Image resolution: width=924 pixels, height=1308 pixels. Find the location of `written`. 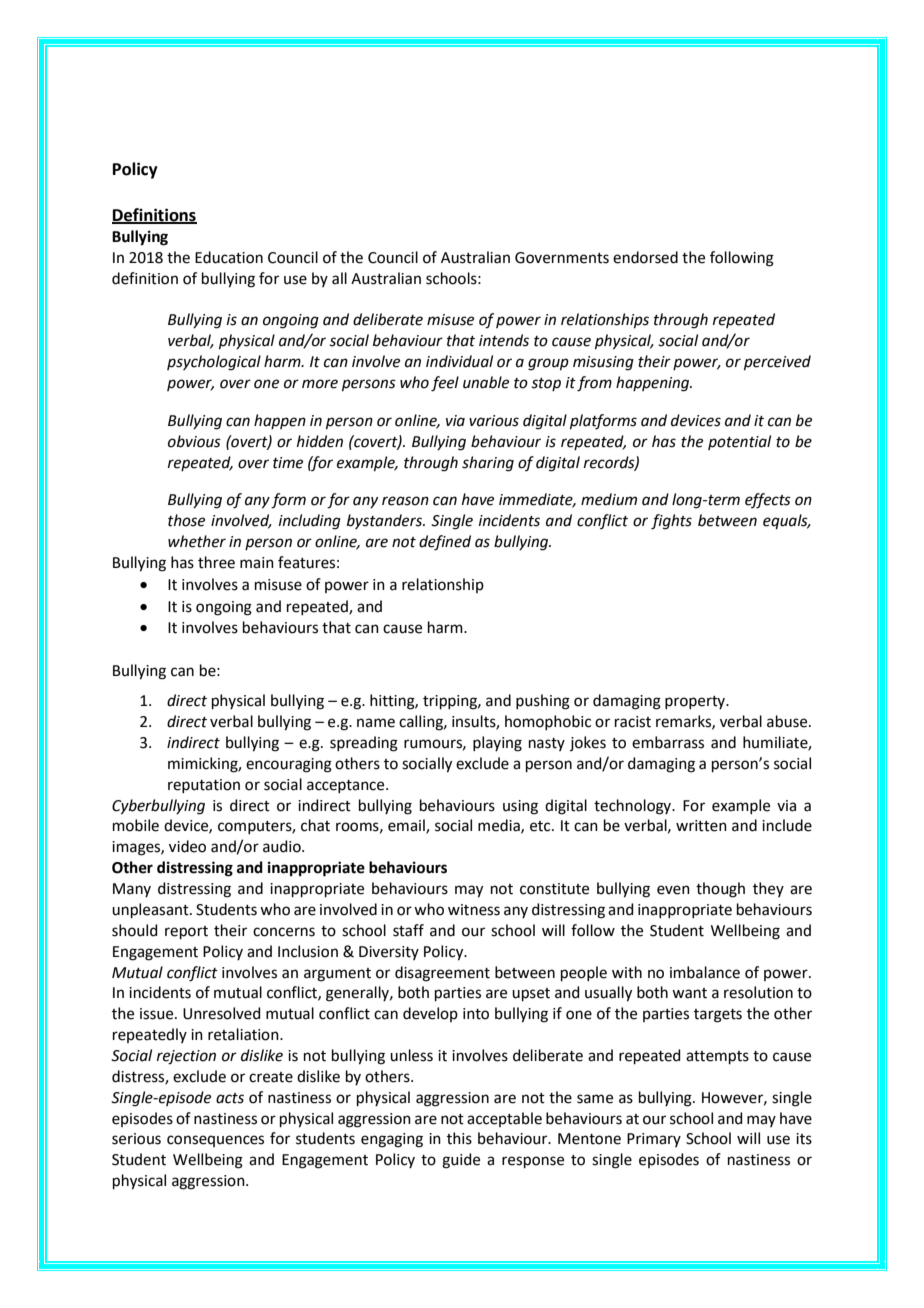

written is located at coordinates (701, 826).
